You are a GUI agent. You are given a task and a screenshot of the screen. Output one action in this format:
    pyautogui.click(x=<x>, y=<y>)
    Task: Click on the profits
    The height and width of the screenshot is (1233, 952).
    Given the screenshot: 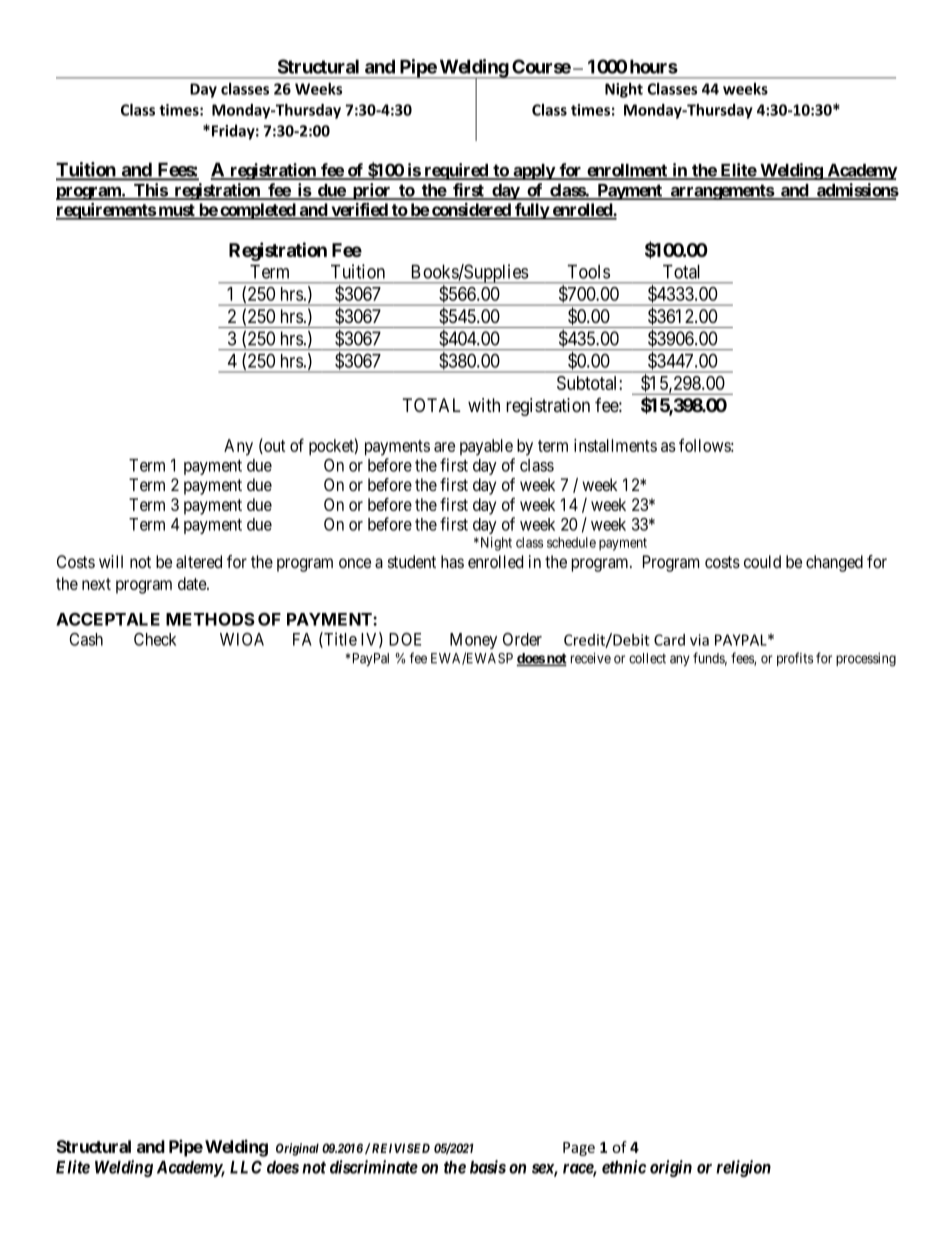 What is the action you would take?
    pyautogui.click(x=795, y=659)
